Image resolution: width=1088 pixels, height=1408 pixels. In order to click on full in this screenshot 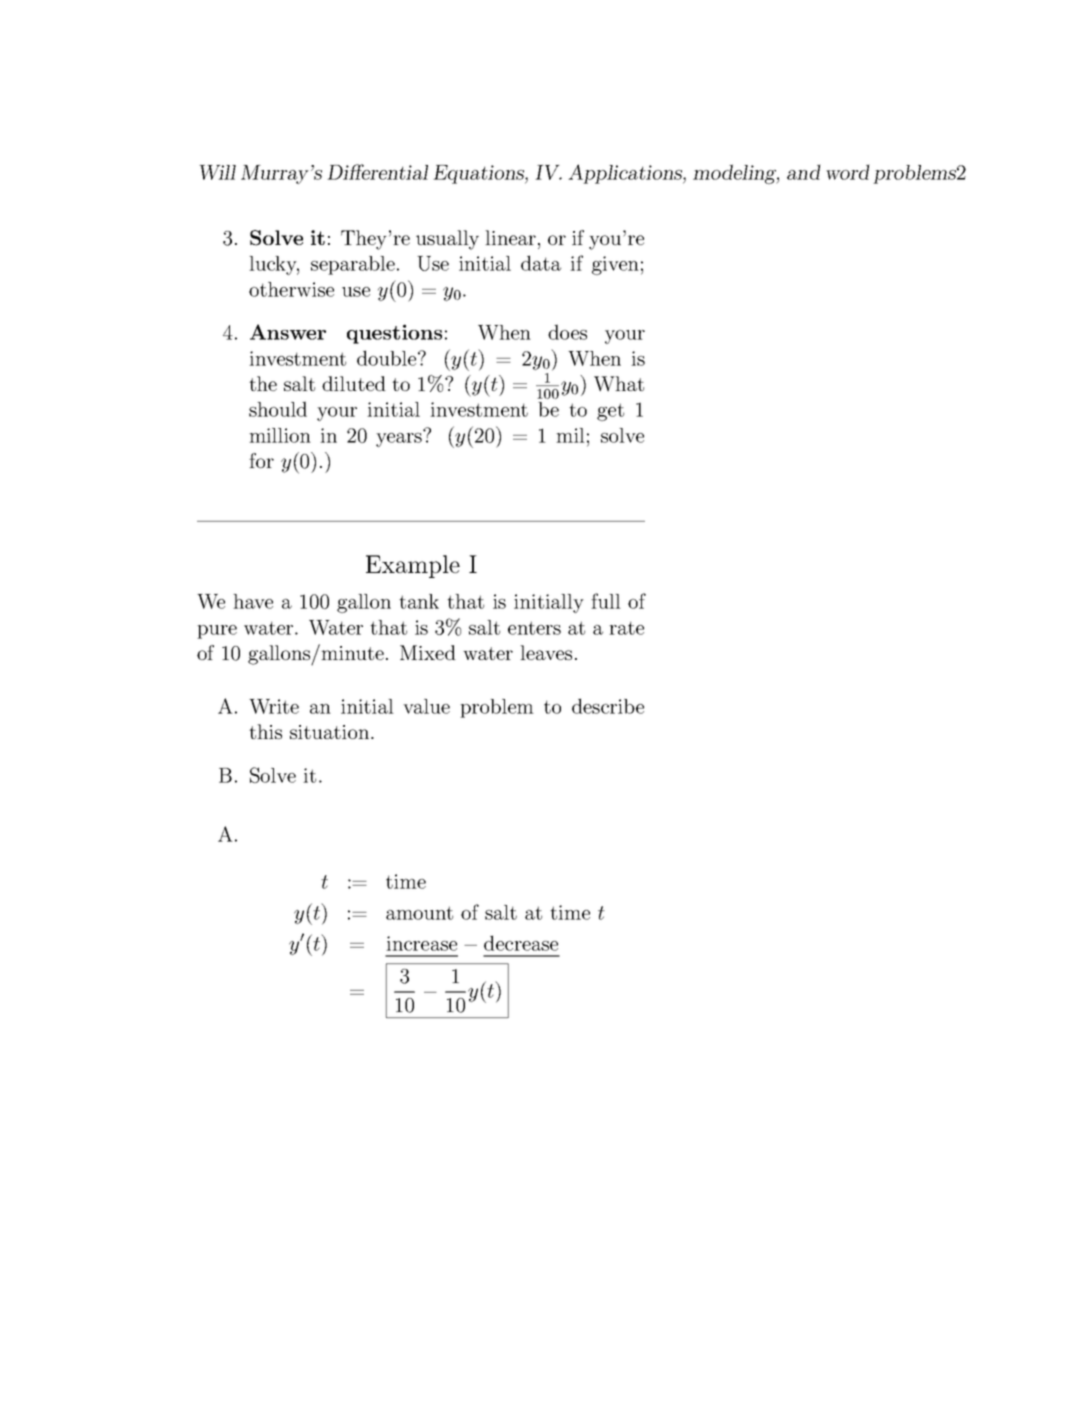, I will do `click(606, 601)`.
